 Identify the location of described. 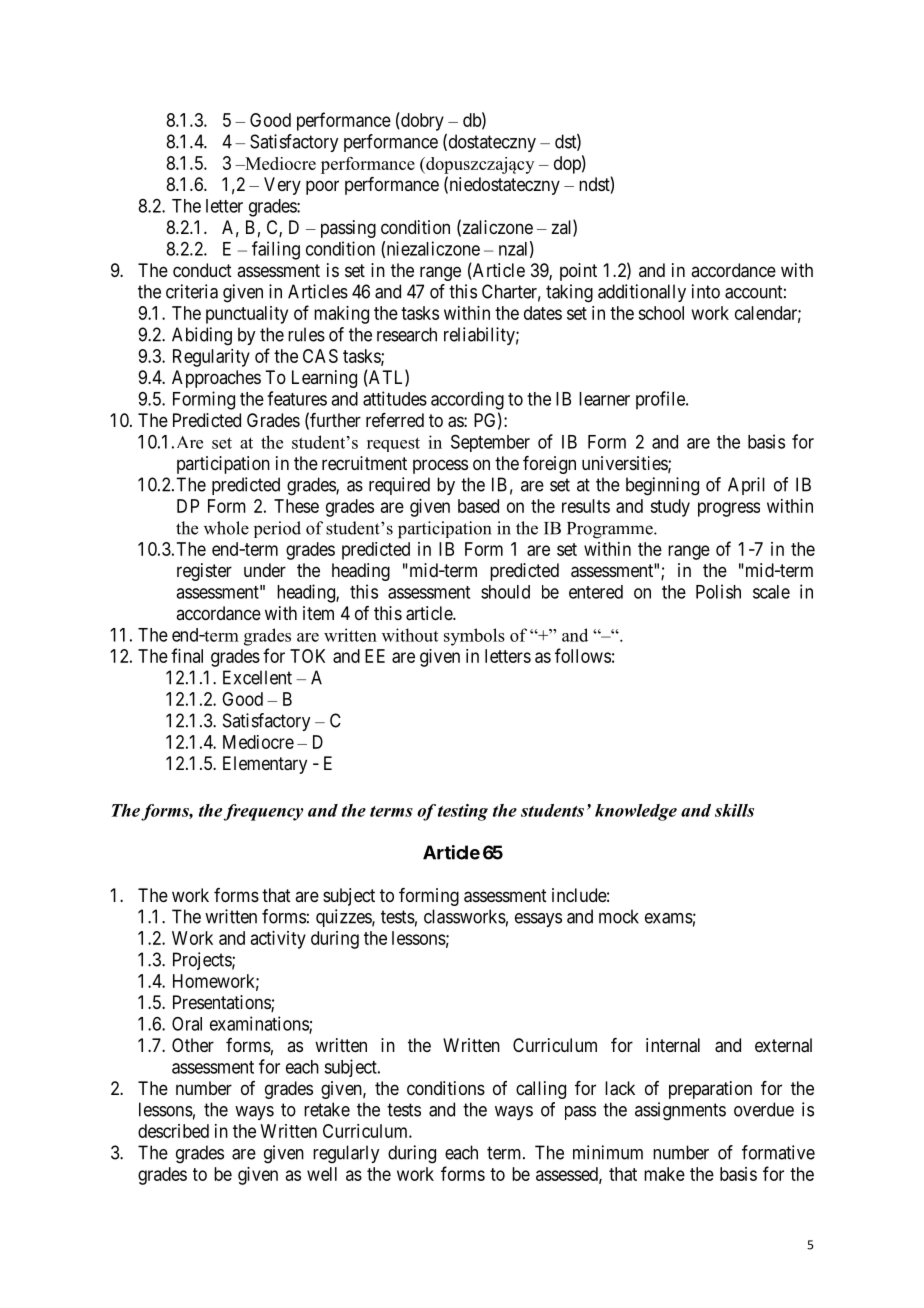
(173, 1131).
